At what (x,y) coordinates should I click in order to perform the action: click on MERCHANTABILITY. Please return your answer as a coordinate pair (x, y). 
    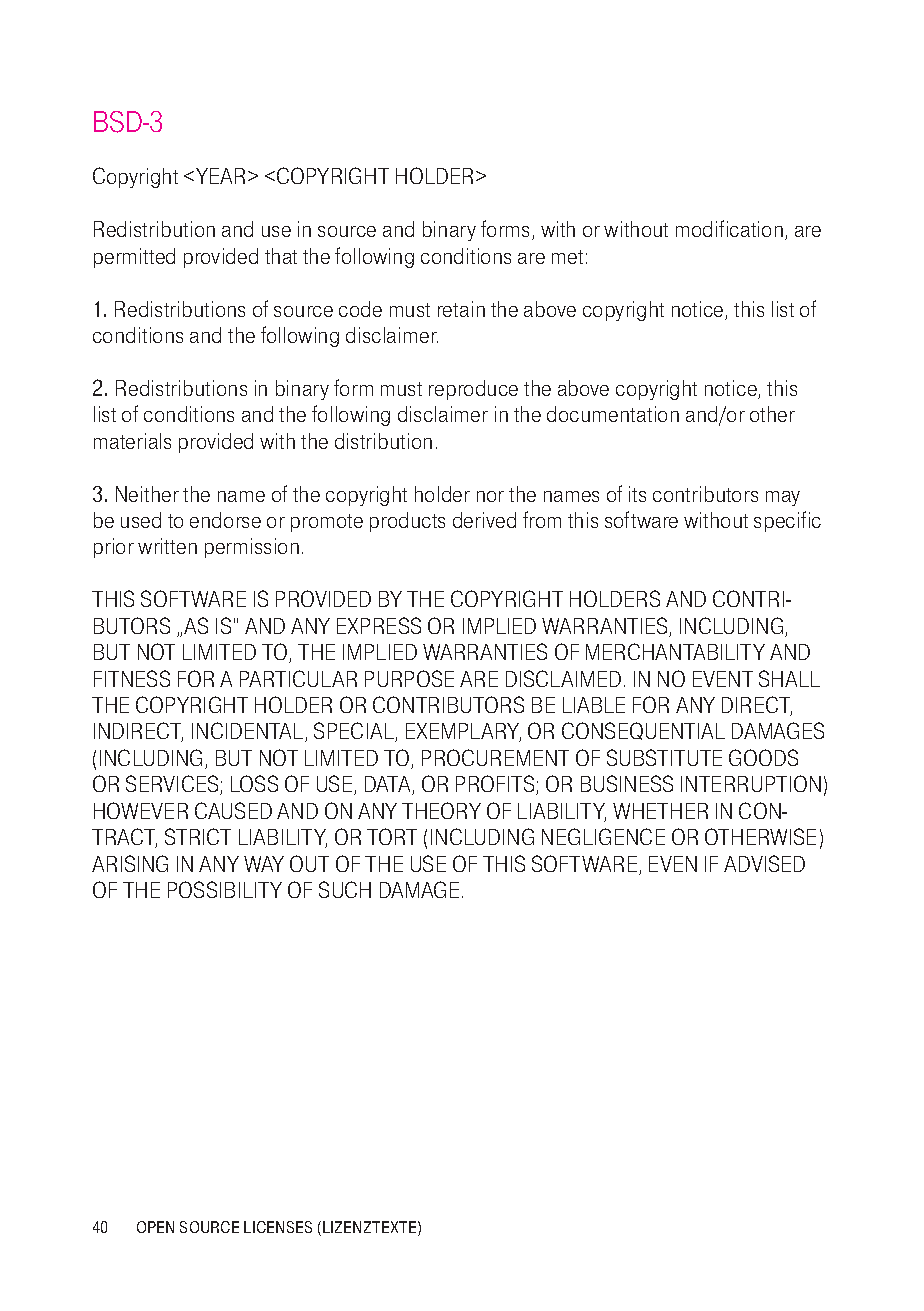
    Looking at the image, I should click on (675, 651).
